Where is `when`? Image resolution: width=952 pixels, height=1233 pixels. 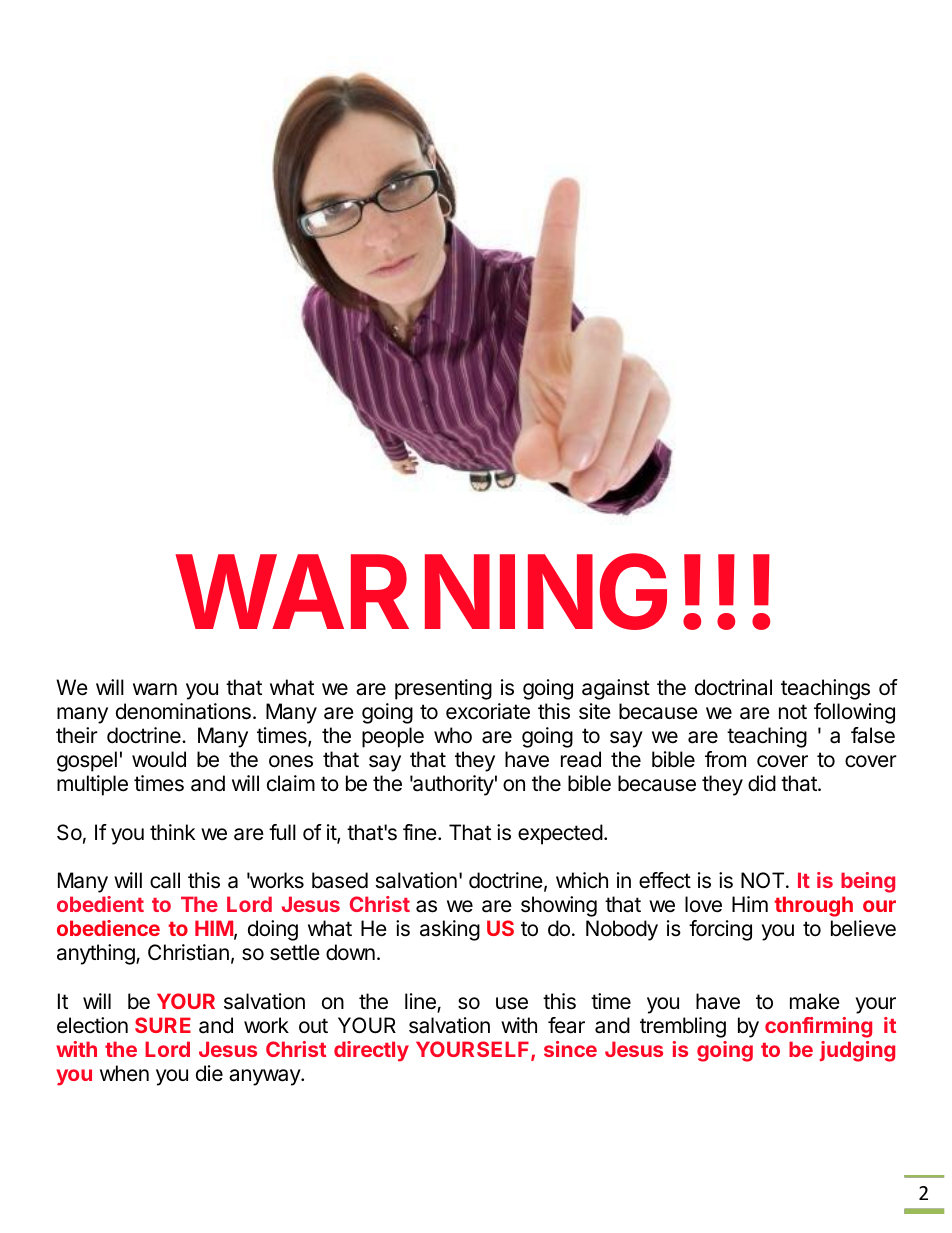 when is located at coordinates (124, 1073).
